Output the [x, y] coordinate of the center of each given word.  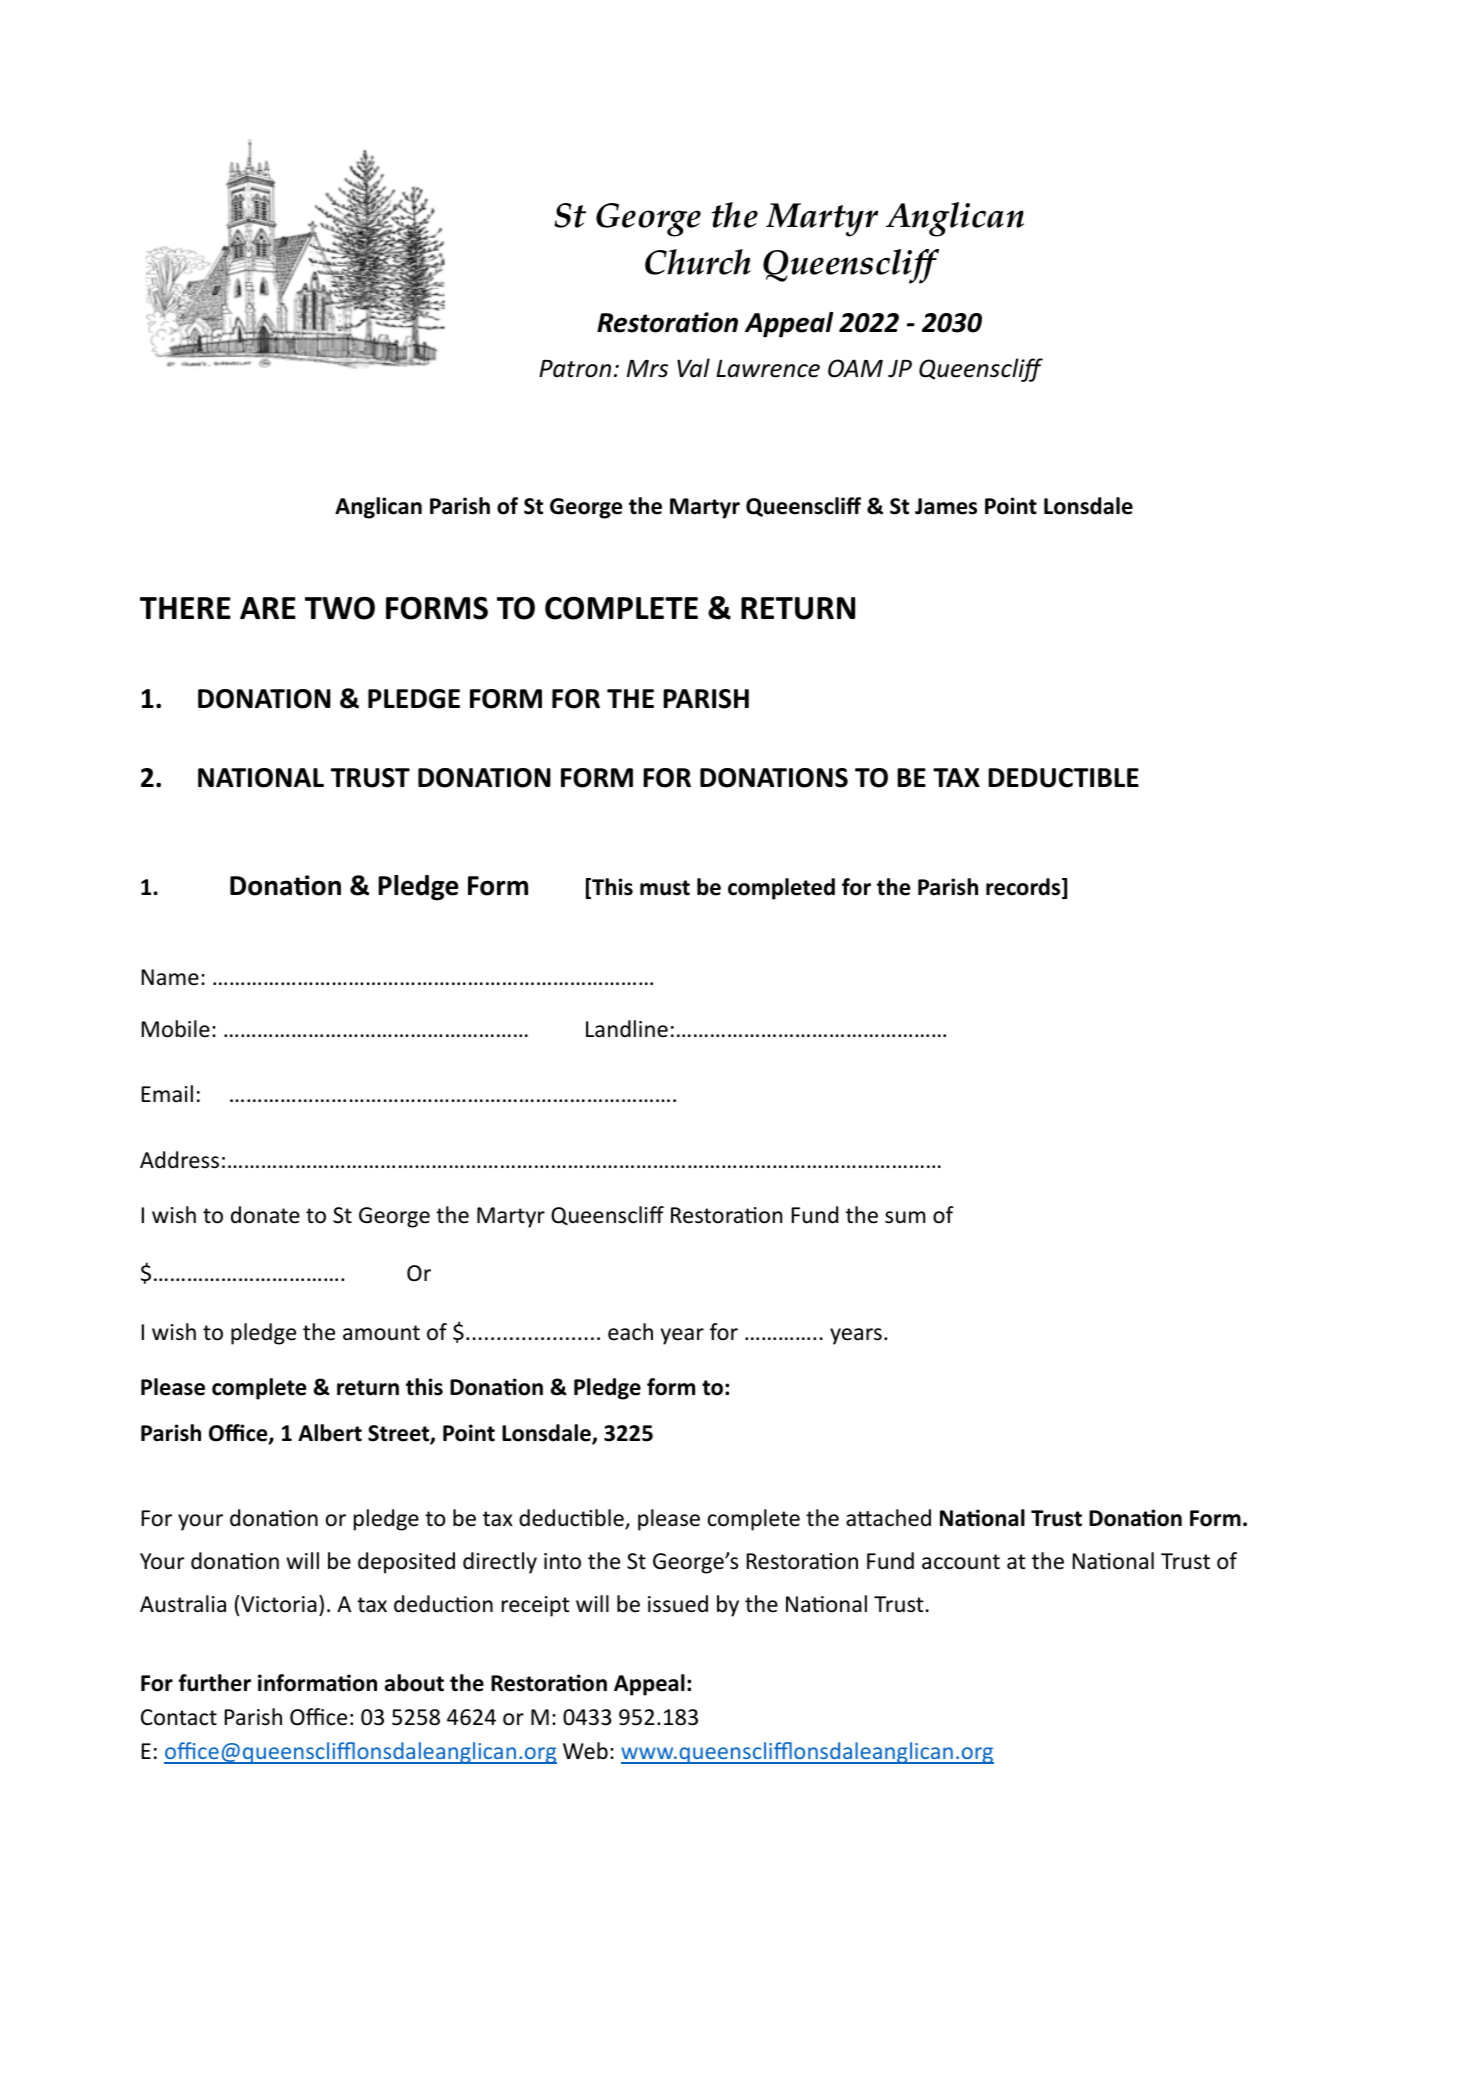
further [215, 1683]
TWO [340, 608]
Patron [575, 369]
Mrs [647, 369]
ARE [268, 608]
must [665, 888]
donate [265, 1215]
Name [170, 977]
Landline [627, 1029]
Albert [330, 1433]
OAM [855, 368]
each [630, 1332]
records [1024, 888]
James [946, 506]
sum [905, 1217]
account [961, 1562]
